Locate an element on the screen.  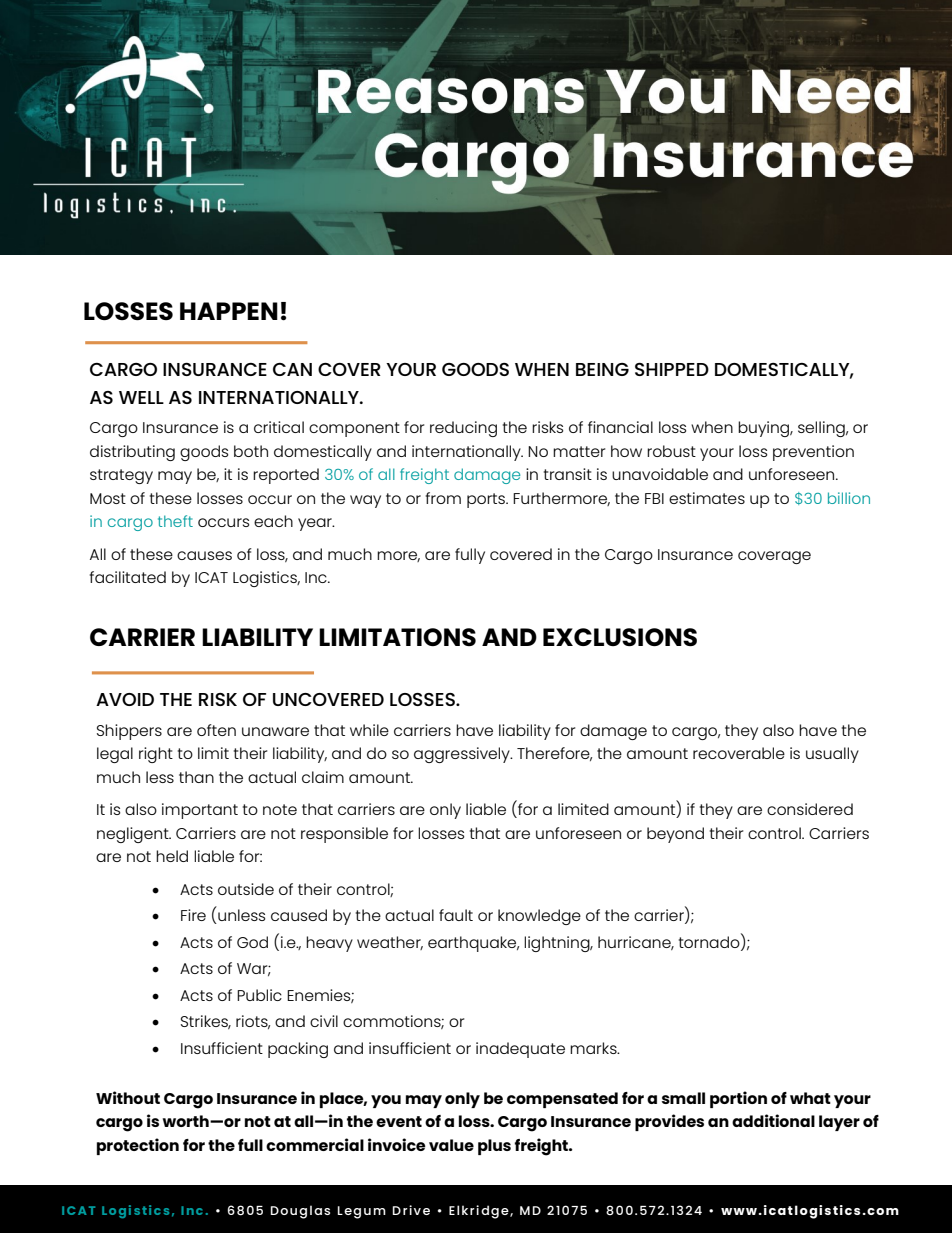
facilitated is located at coordinates (128, 577).
